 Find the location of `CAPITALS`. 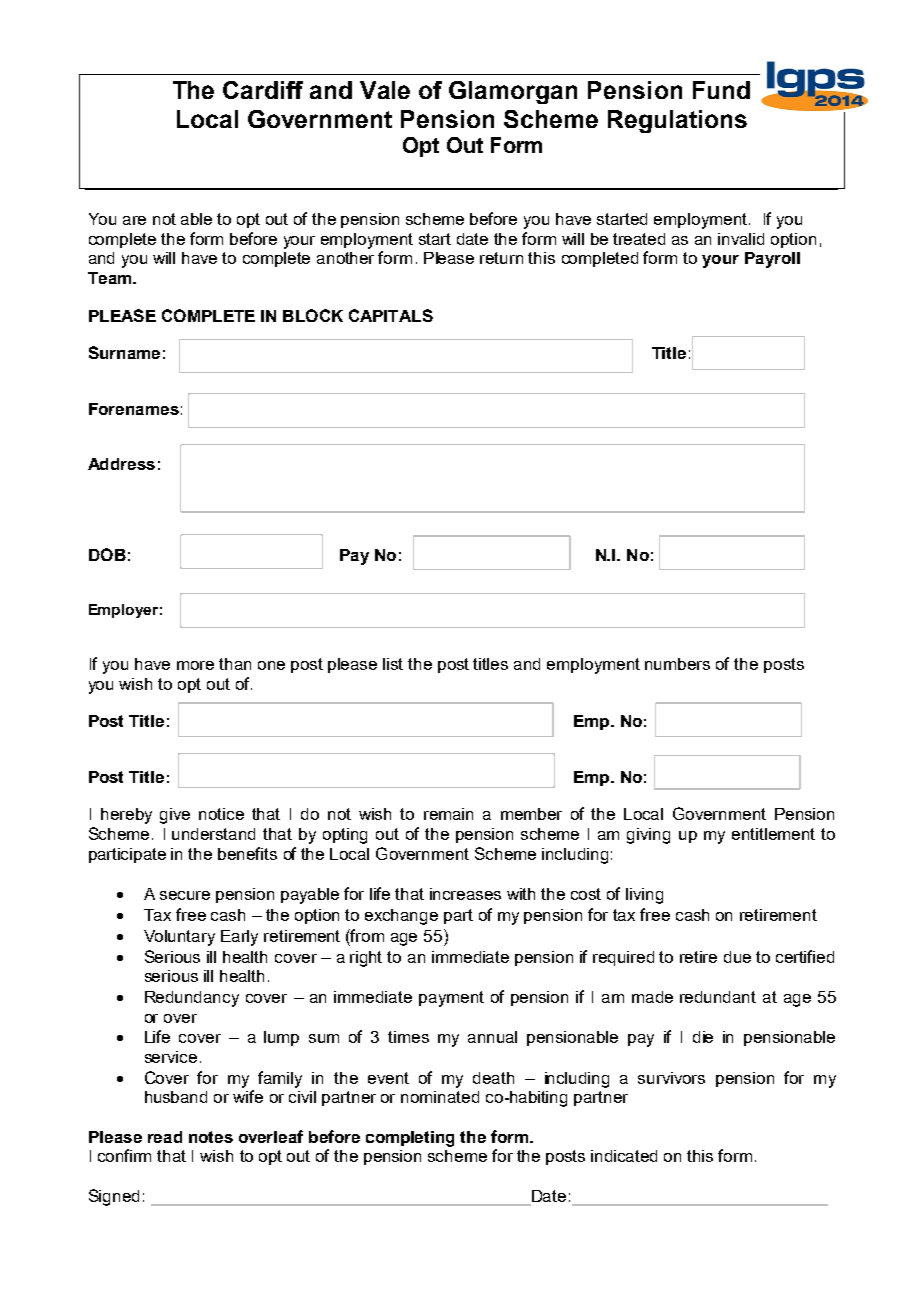

CAPITALS is located at coordinates (391, 315).
